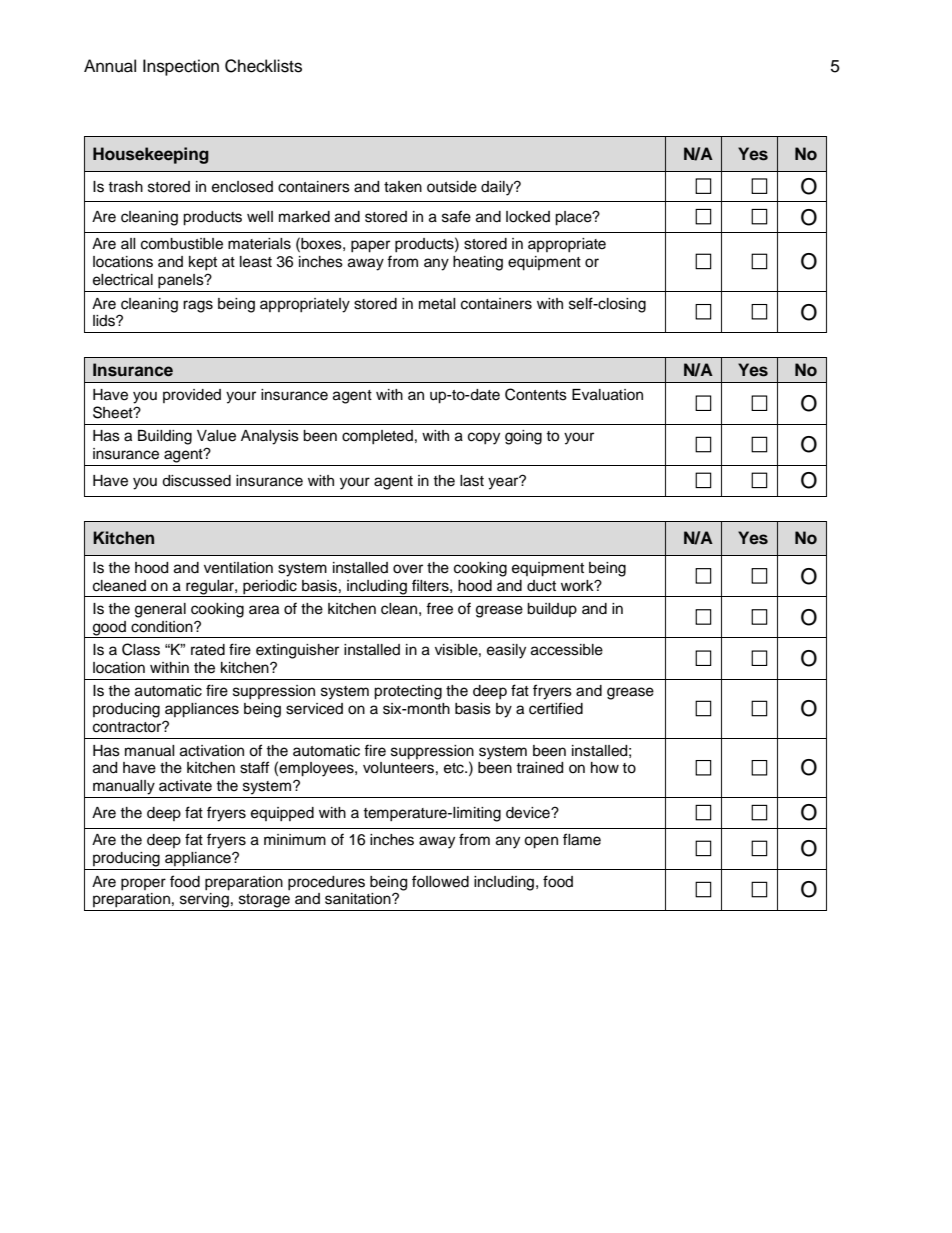 The image size is (952, 1233). I want to click on proper, so click(143, 884).
